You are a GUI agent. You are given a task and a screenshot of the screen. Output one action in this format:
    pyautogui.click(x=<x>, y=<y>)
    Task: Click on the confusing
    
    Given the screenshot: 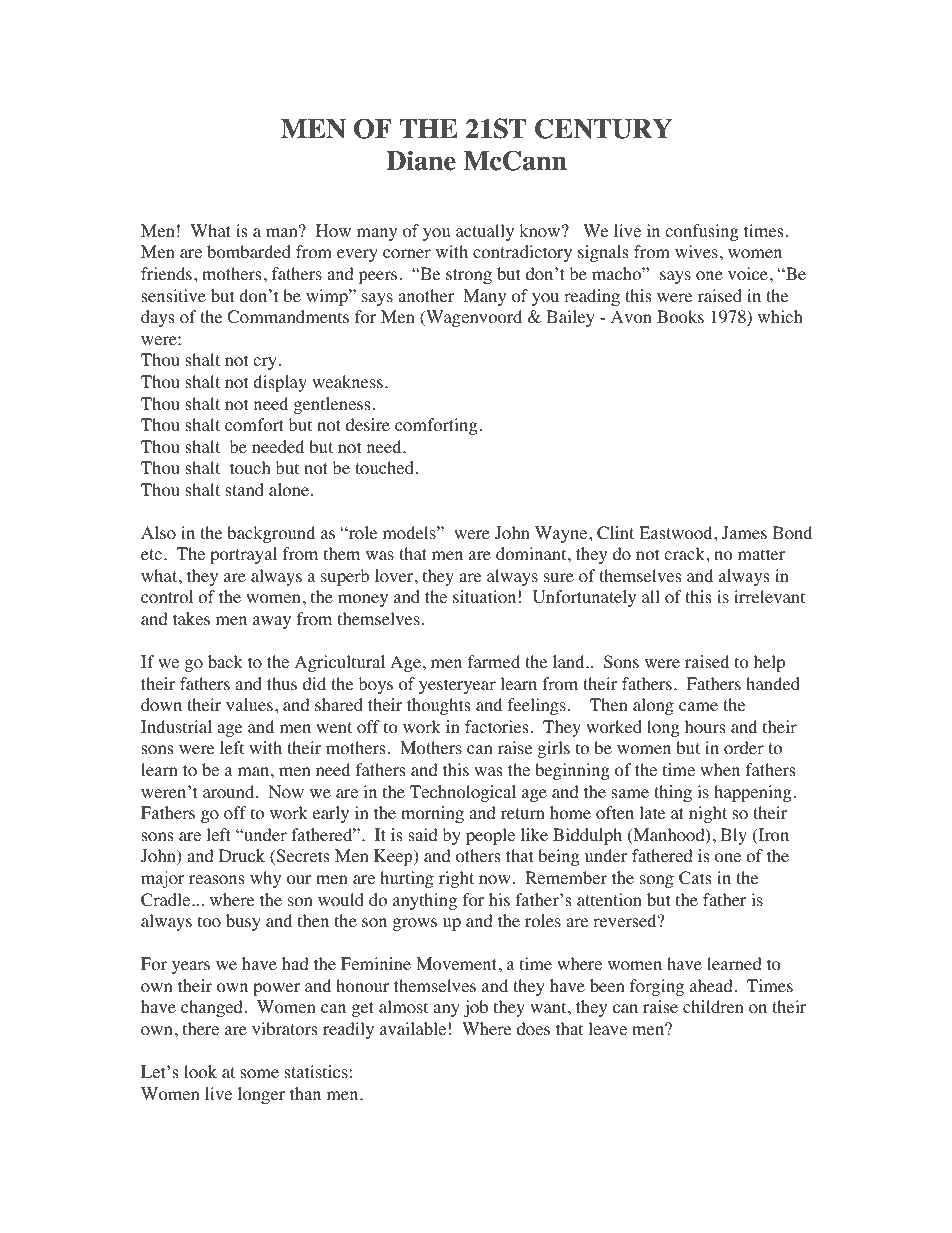 What is the action you would take?
    pyautogui.click(x=702, y=232)
